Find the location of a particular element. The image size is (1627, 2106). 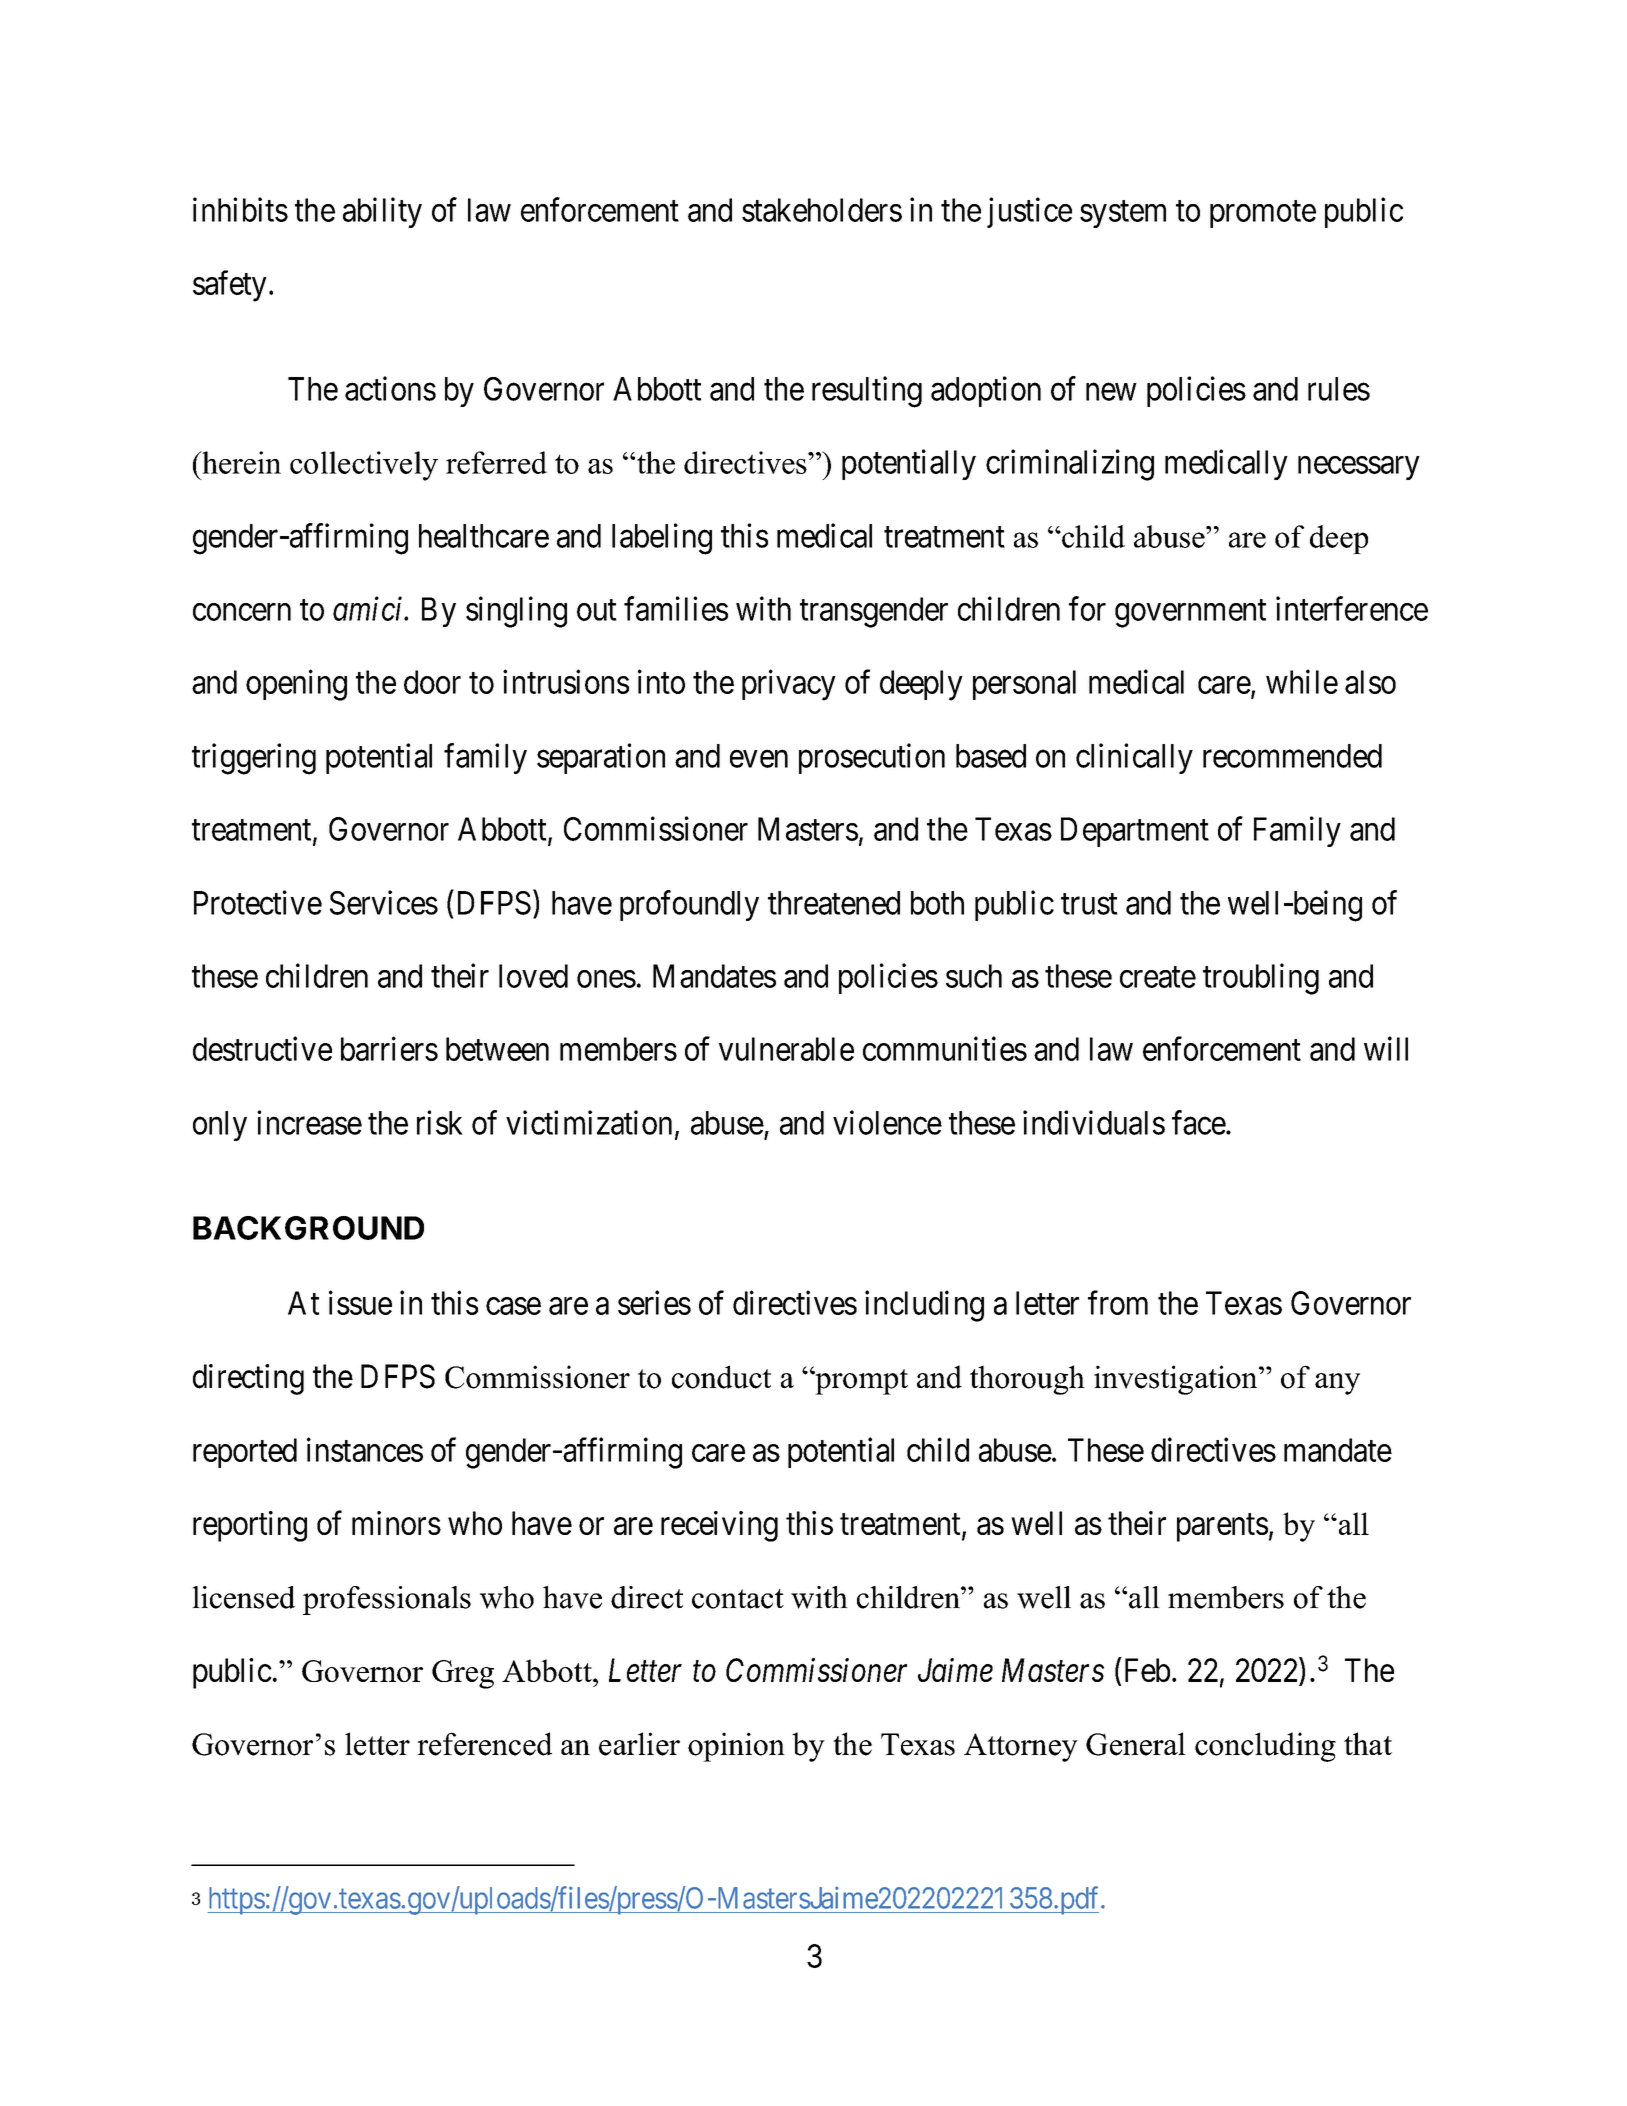

troubling is located at coordinates (1261, 979).
